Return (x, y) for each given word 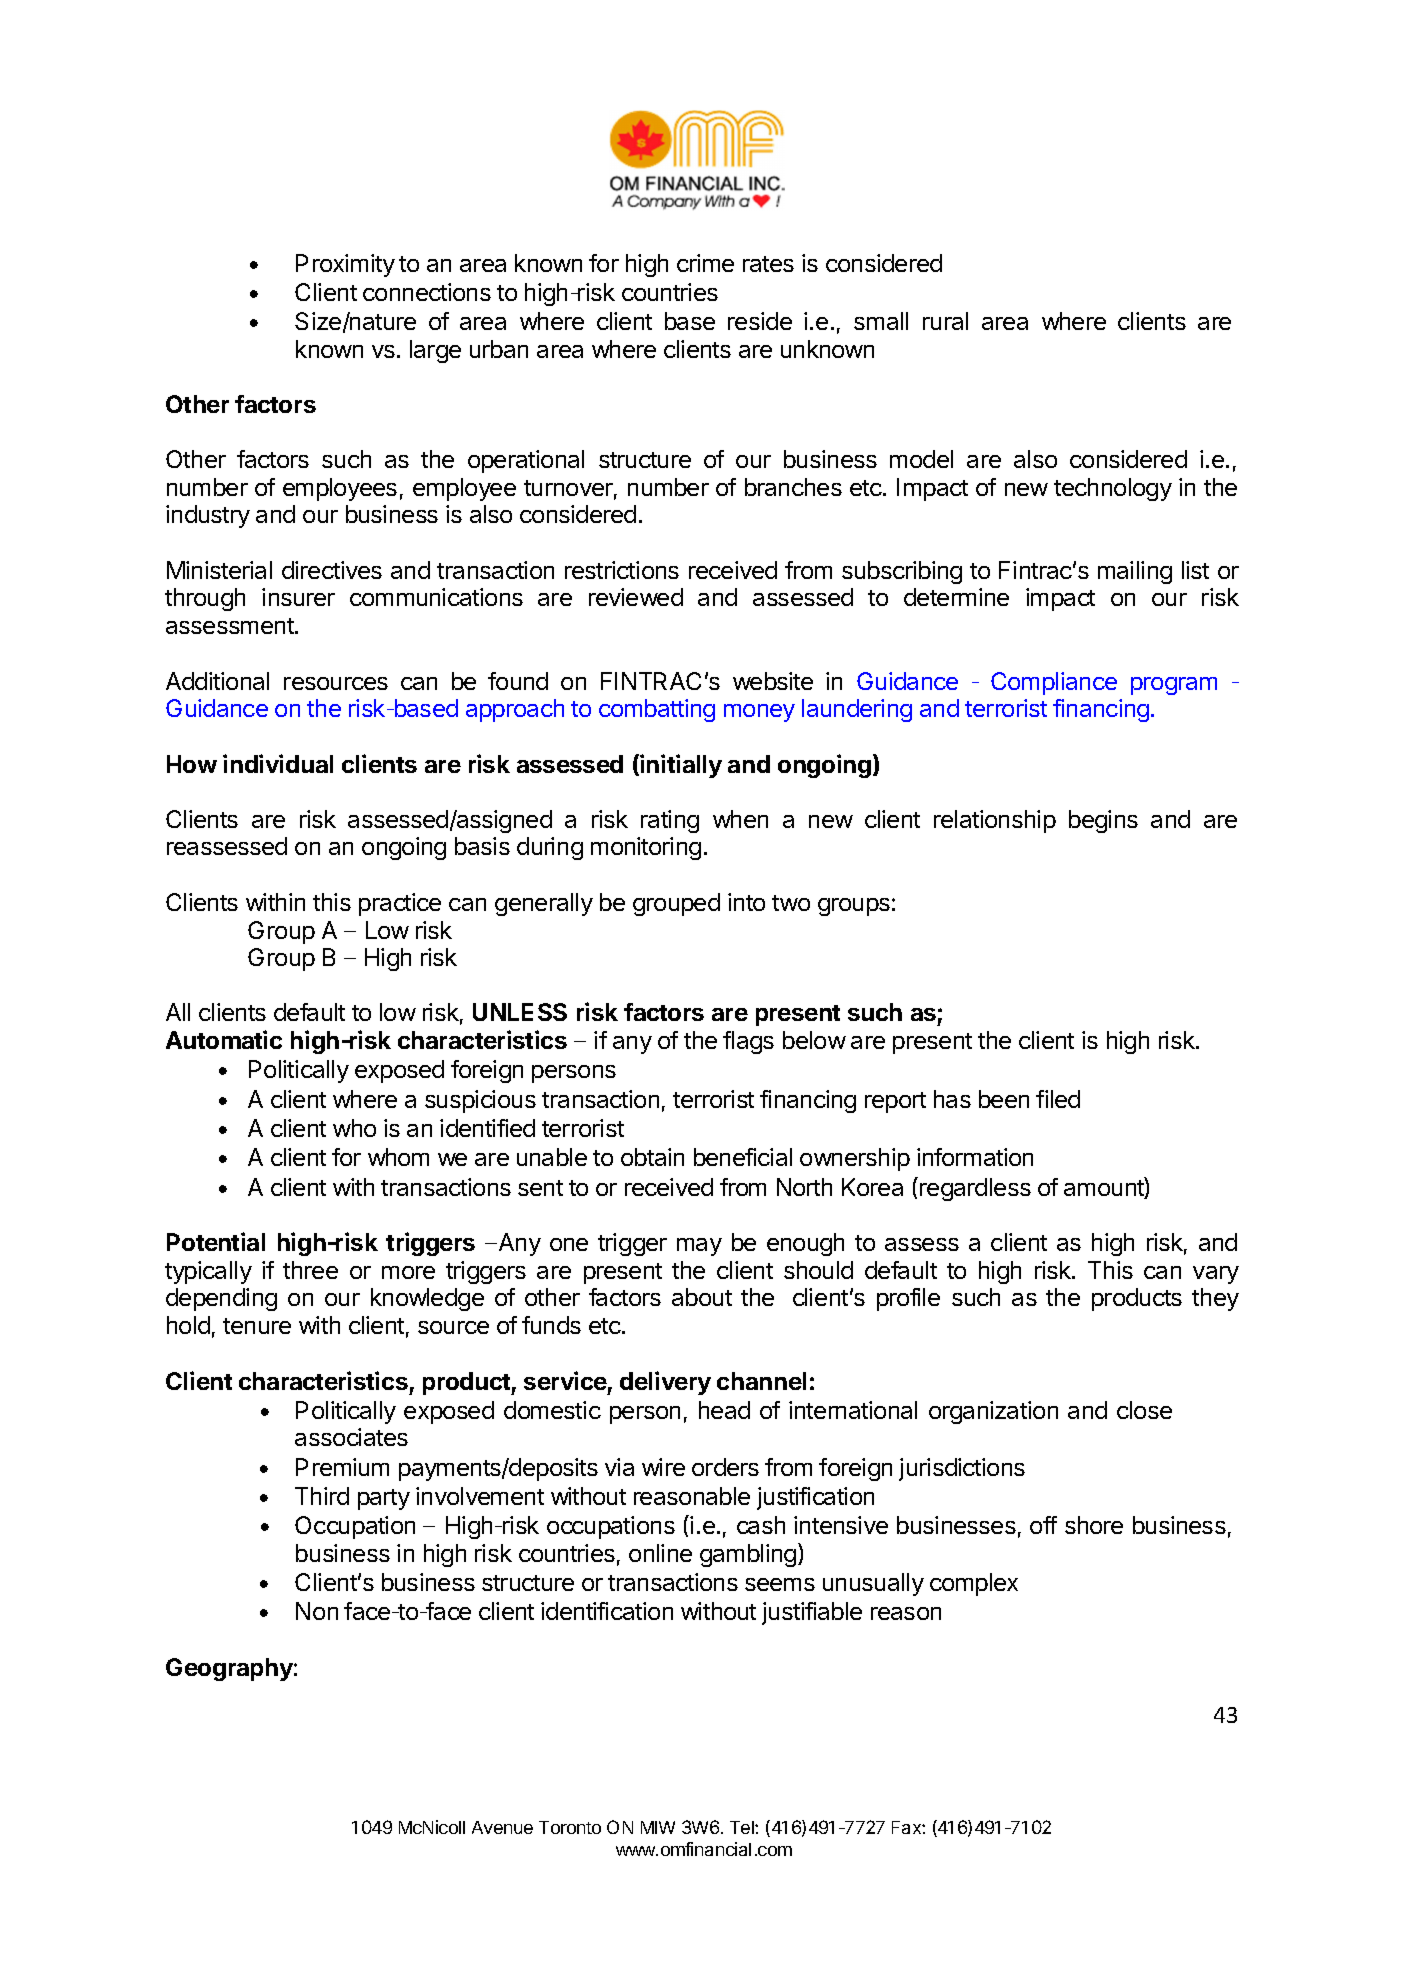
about (702, 1297)
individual (278, 763)
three (310, 1270)
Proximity (345, 265)
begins (1103, 821)
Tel (743, 1827)
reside (760, 321)
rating (670, 821)
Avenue (502, 1827)
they (1215, 1299)
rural (945, 321)
